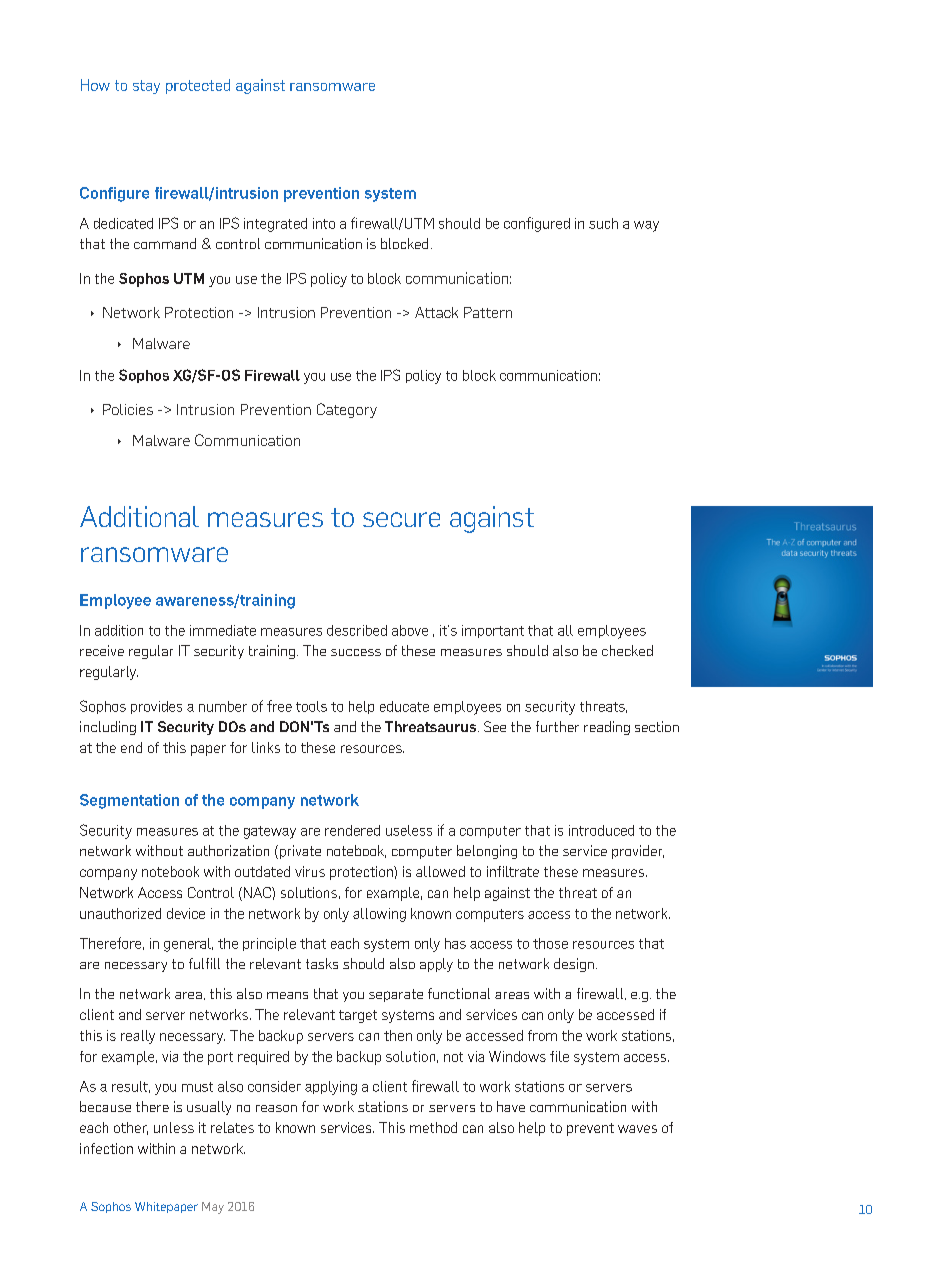 The image size is (952, 1270). I want to click on allowing, so click(379, 915).
